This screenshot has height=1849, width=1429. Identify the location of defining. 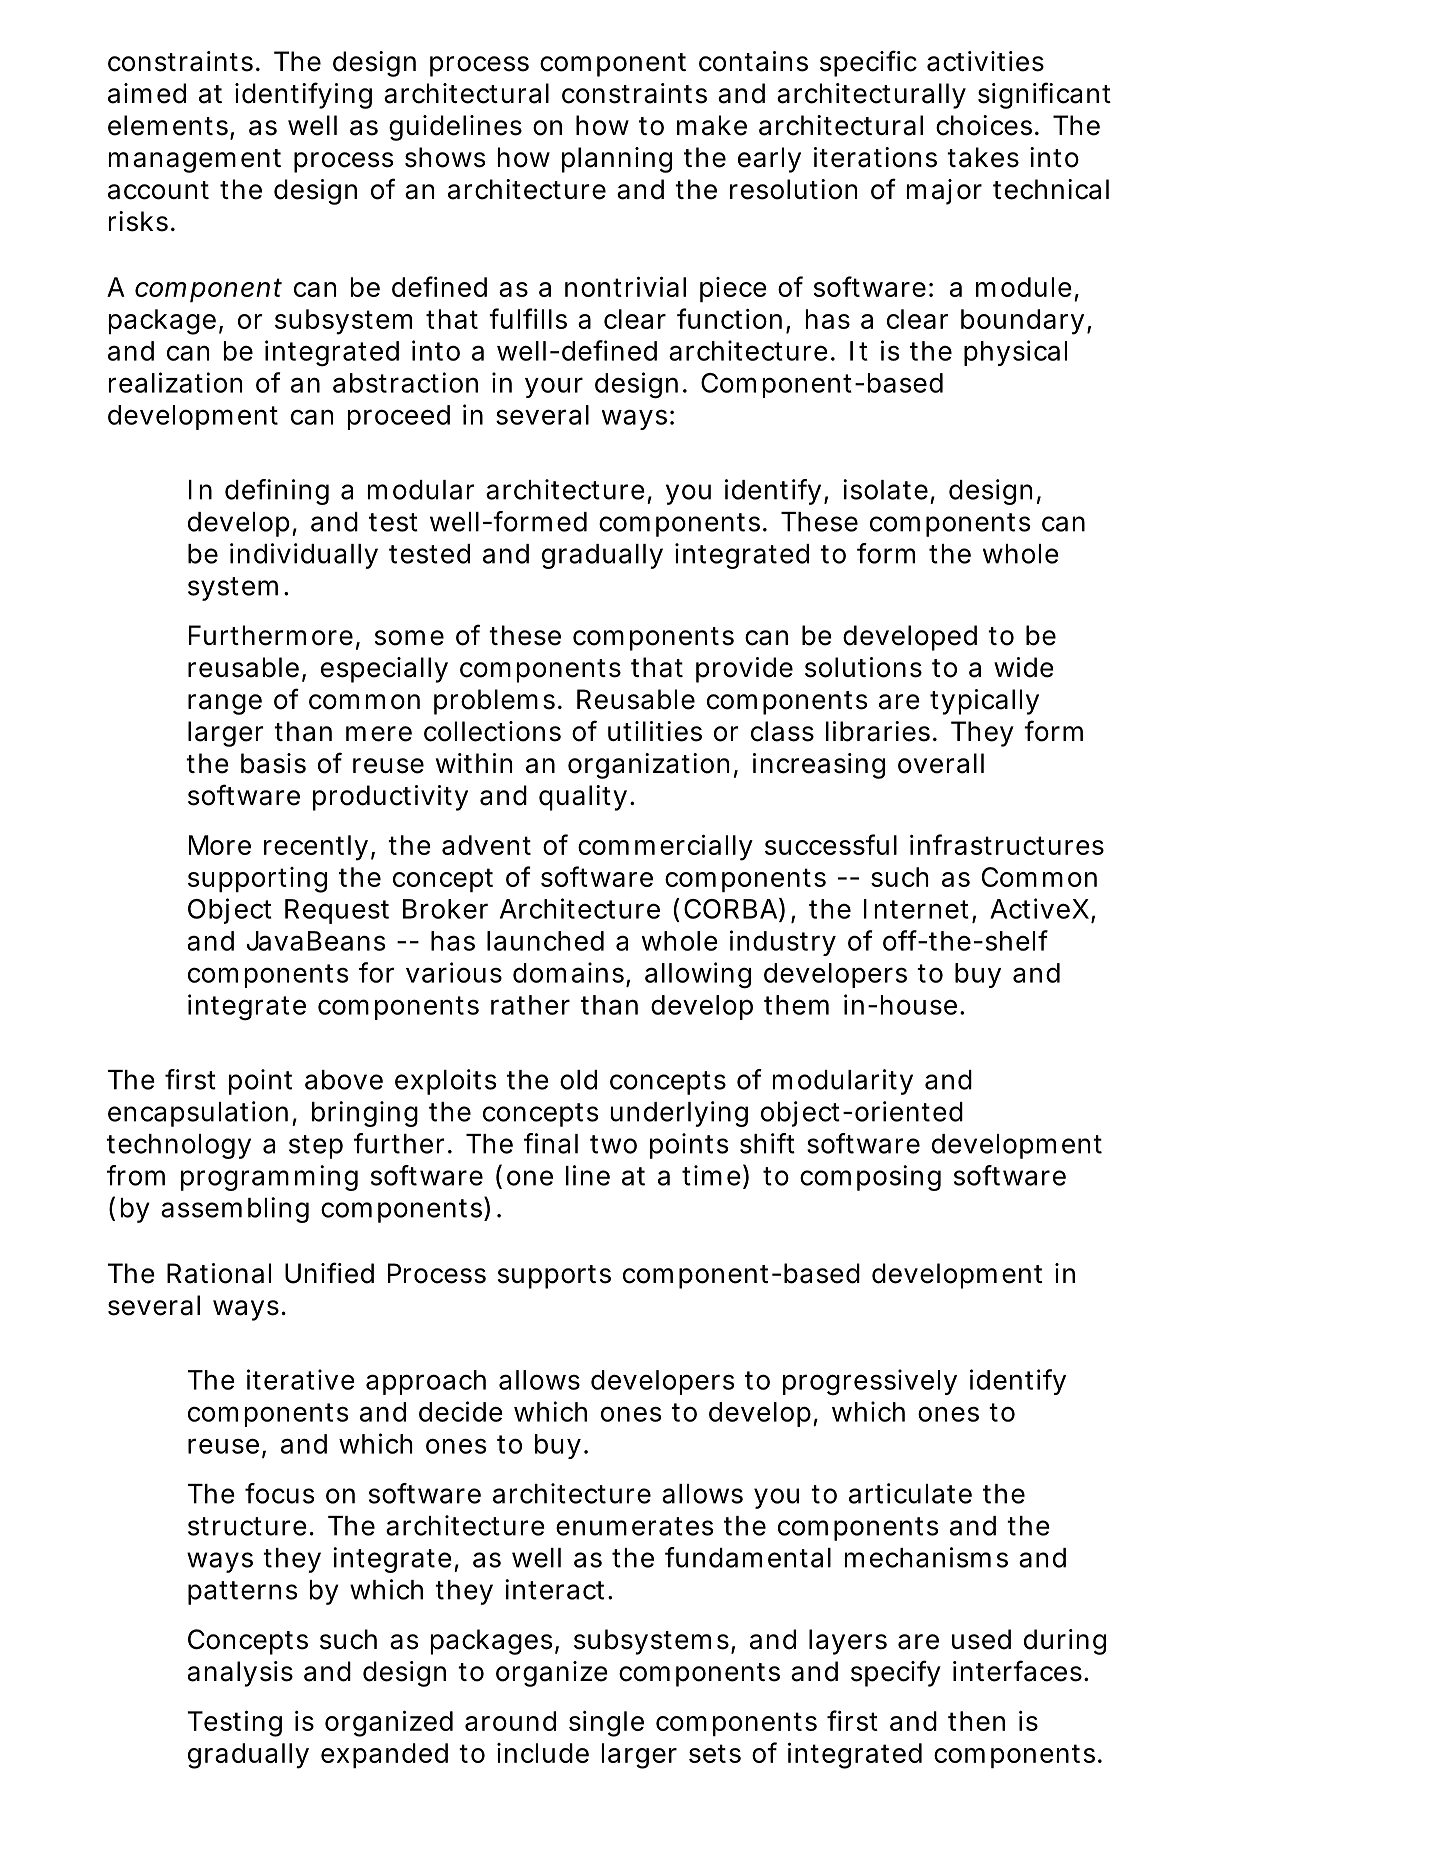
(277, 492).
